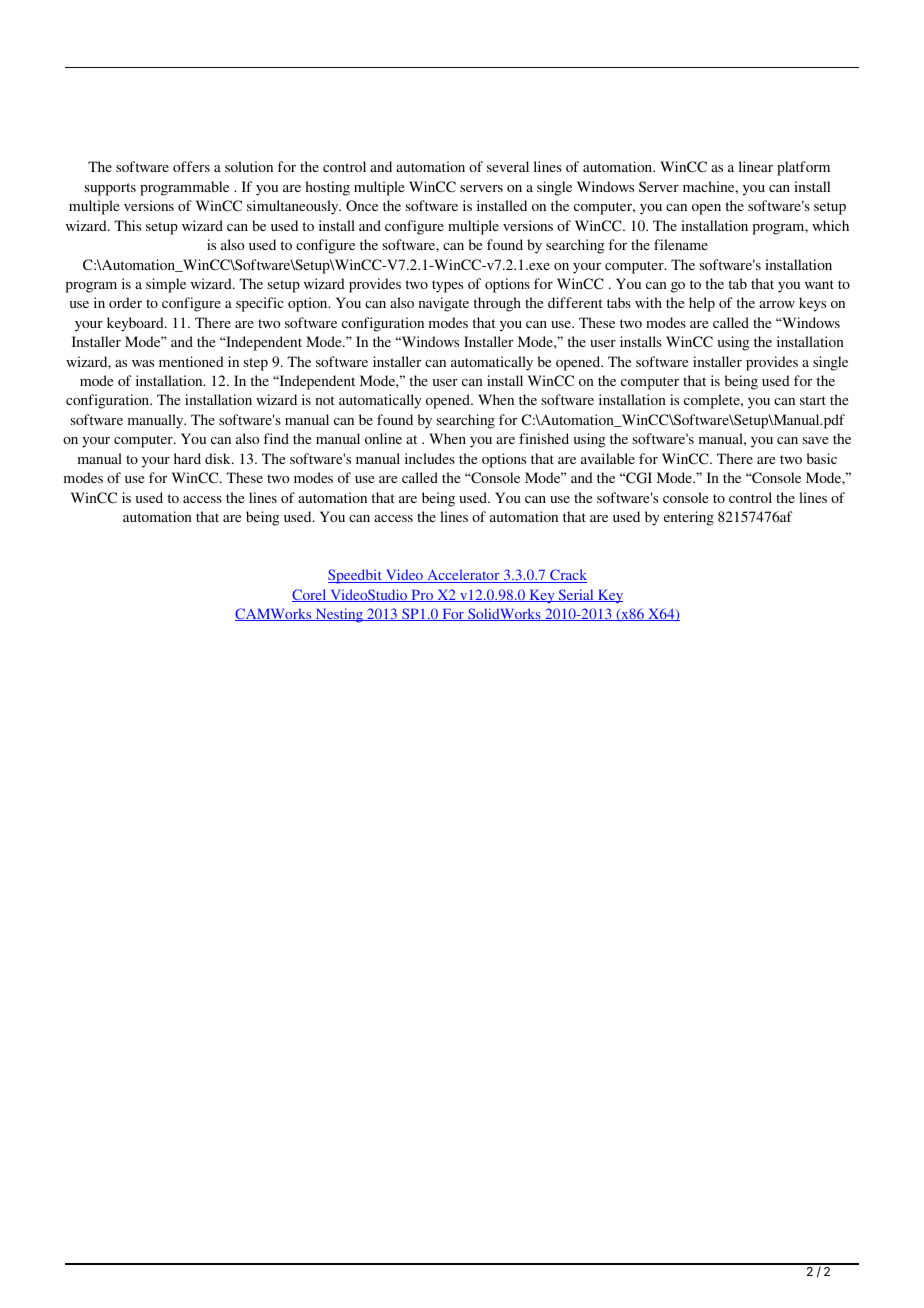 This screenshot has height=1308, width=924. I want to click on linear, so click(756, 166).
